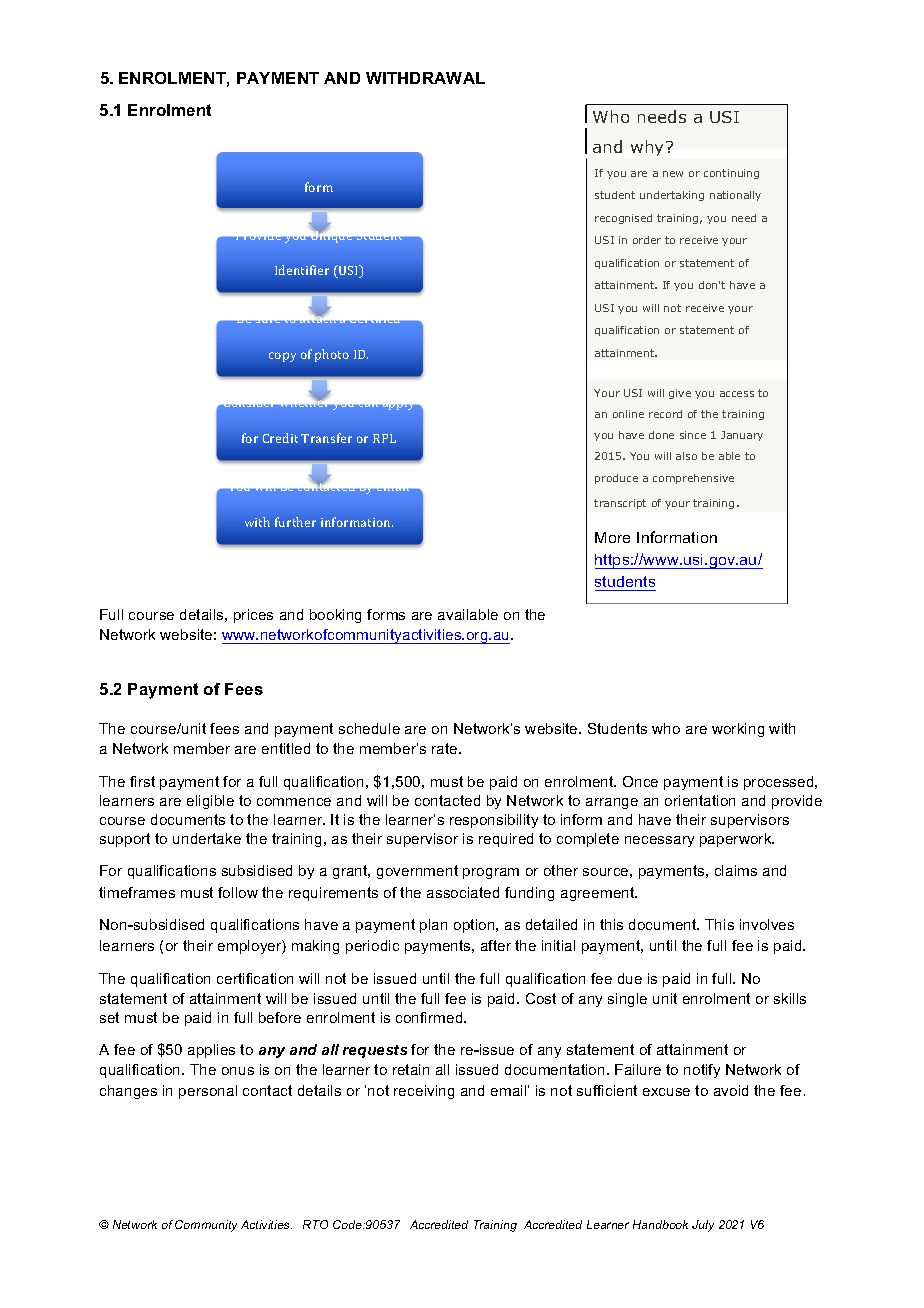  What do you see at coordinates (335, 616) in the screenshot?
I see `booking` at bounding box center [335, 616].
